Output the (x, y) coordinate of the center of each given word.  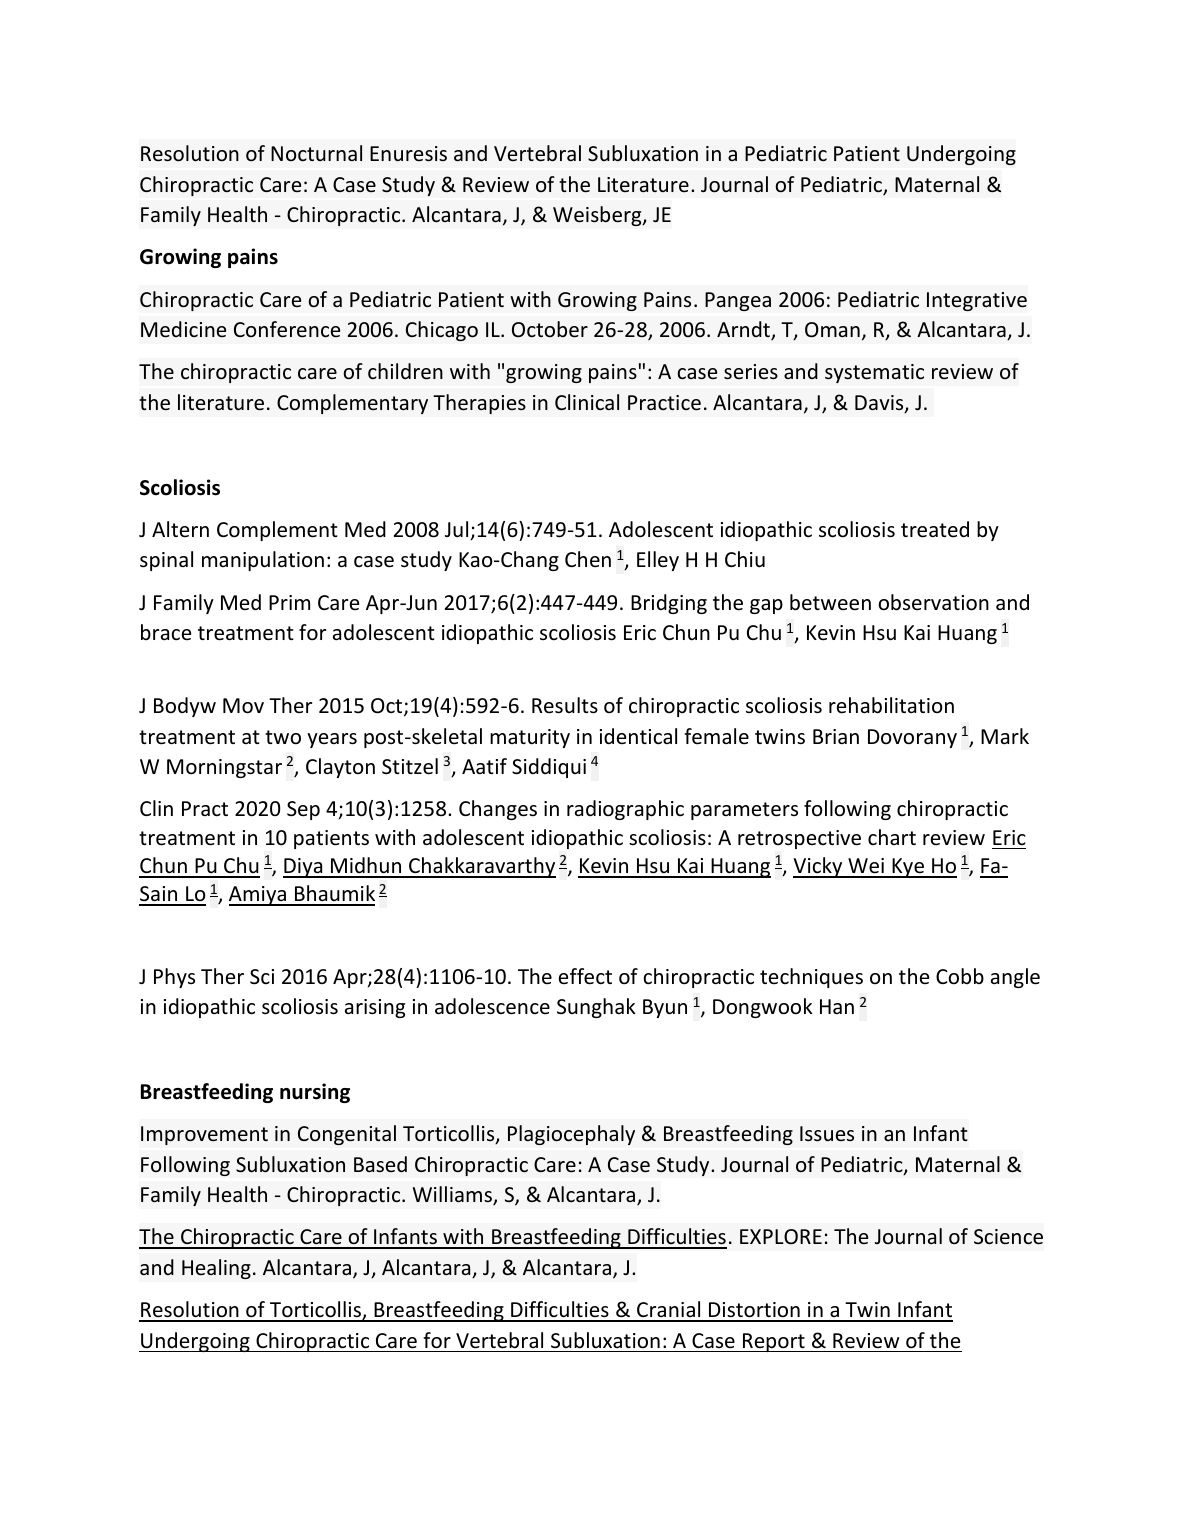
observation (933, 602)
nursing (315, 1093)
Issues (827, 1133)
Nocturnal (316, 153)
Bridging (669, 604)
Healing (216, 1269)
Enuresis (408, 154)
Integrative (977, 301)
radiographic (625, 810)
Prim (289, 602)
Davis (880, 404)
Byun (665, 1008)
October (550, 329)
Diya (304, 868)
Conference (287, 329)
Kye (908, 868)
